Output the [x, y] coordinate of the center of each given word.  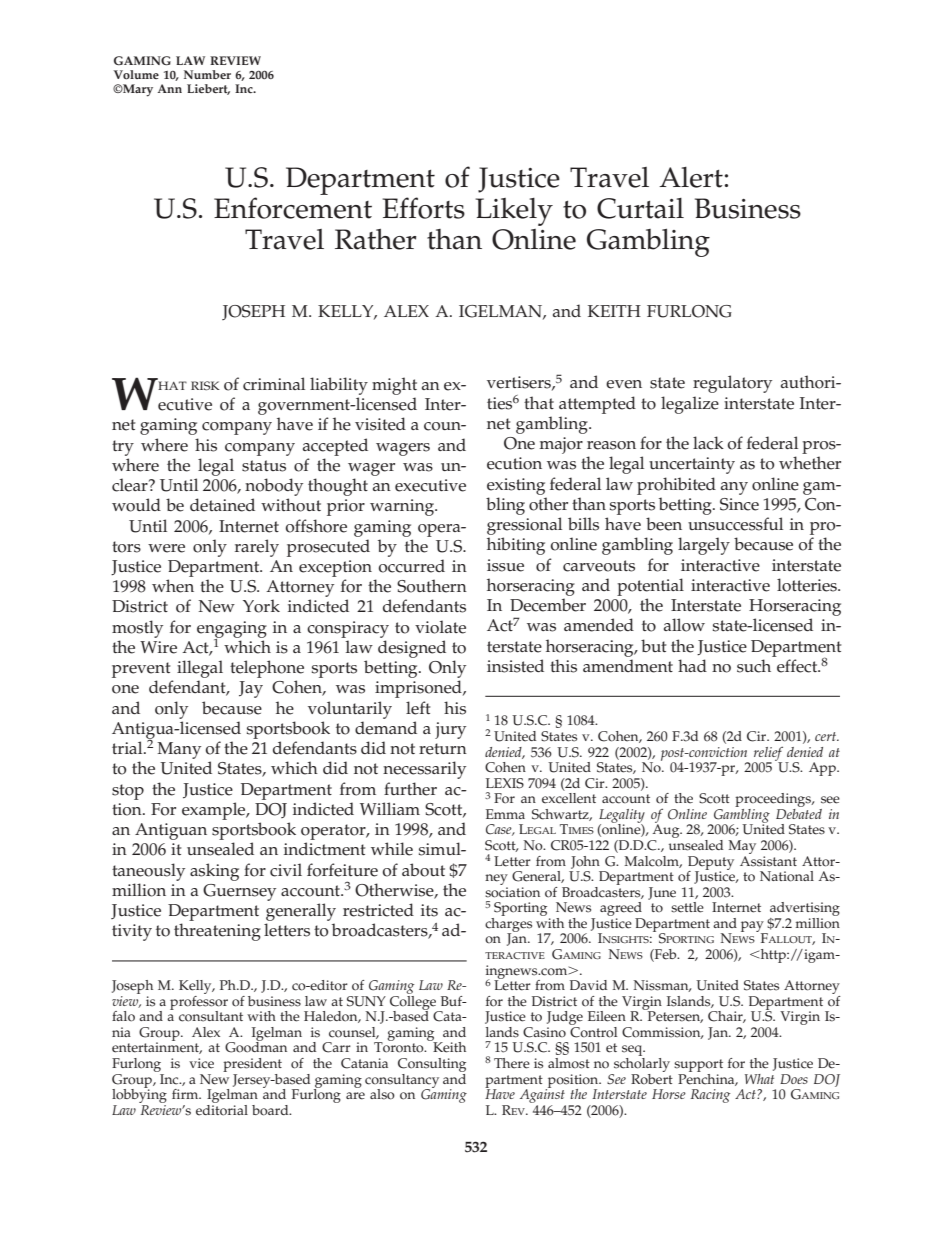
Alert [692, 177]
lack [708, 443]
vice [201, 1063]
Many [179, 750]
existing [516, 486]
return [443, 749]
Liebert [208, 89]
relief [769, 754]
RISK [205, 385]
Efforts [423, 208]
